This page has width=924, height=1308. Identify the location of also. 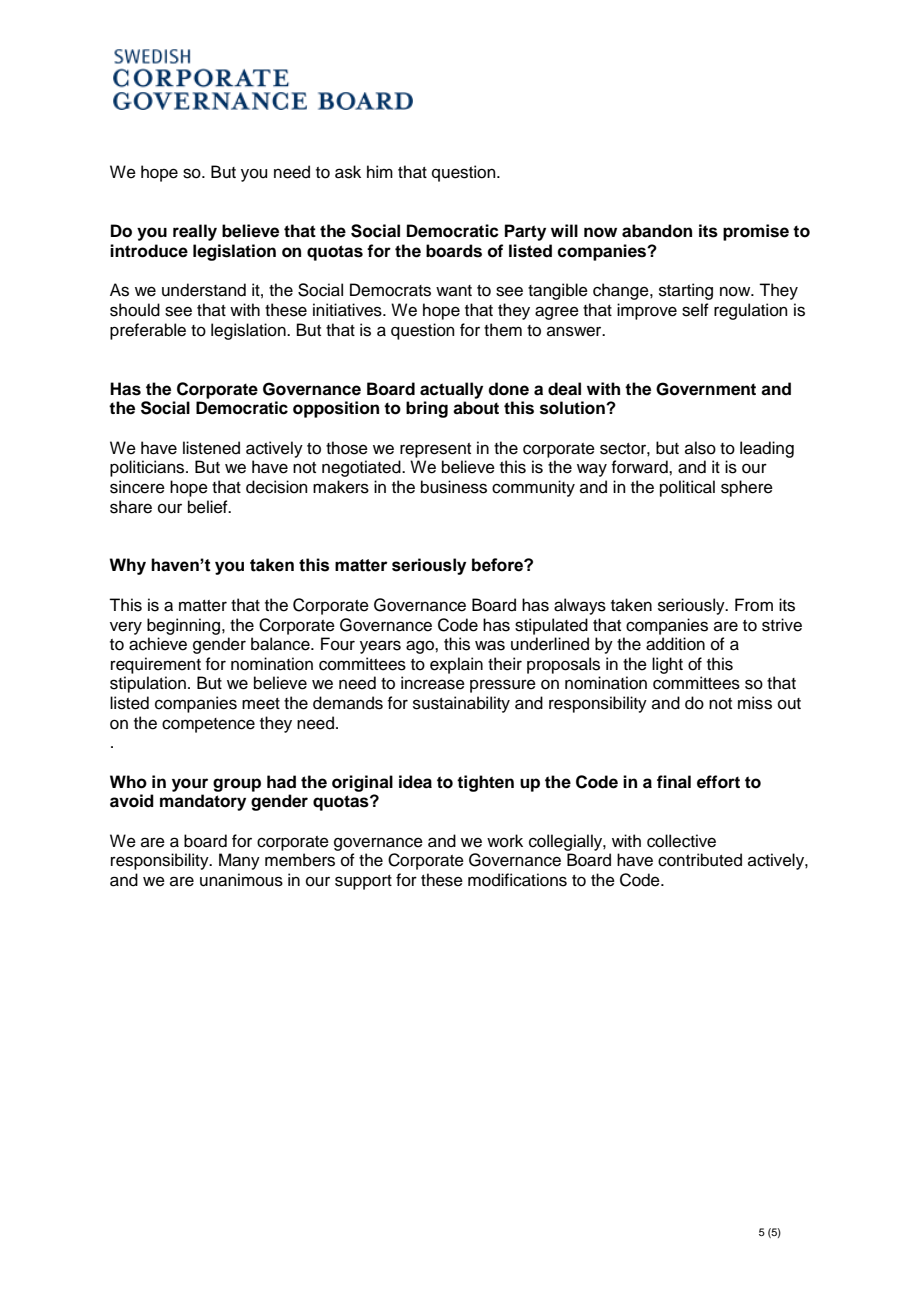
(700, 448).
